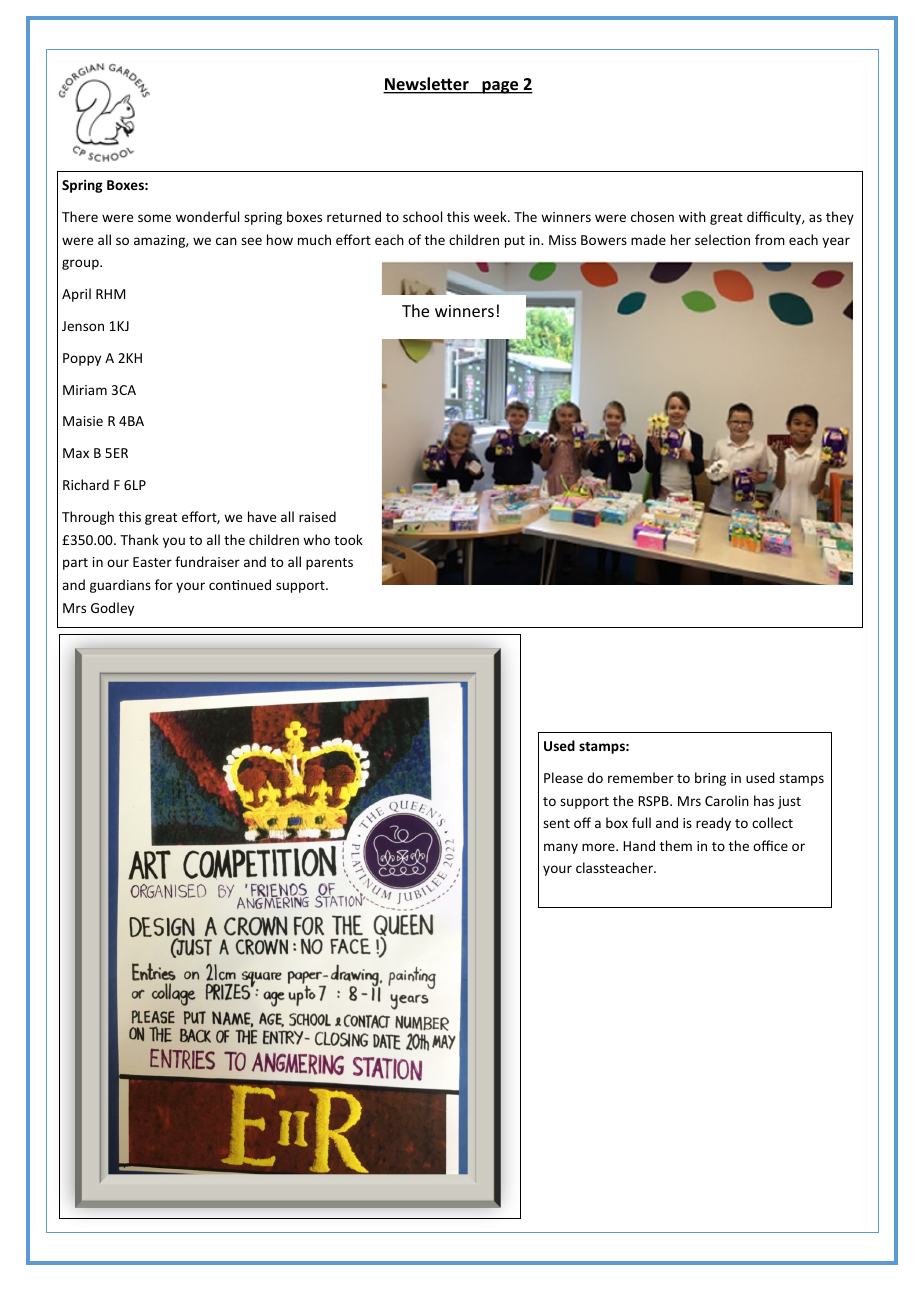 Image resolution: width=924 pixels, height=1308 pixels. What do you see at coordinates (76, 295) in the image?
I see `April` at bounding box center [76, 295].
